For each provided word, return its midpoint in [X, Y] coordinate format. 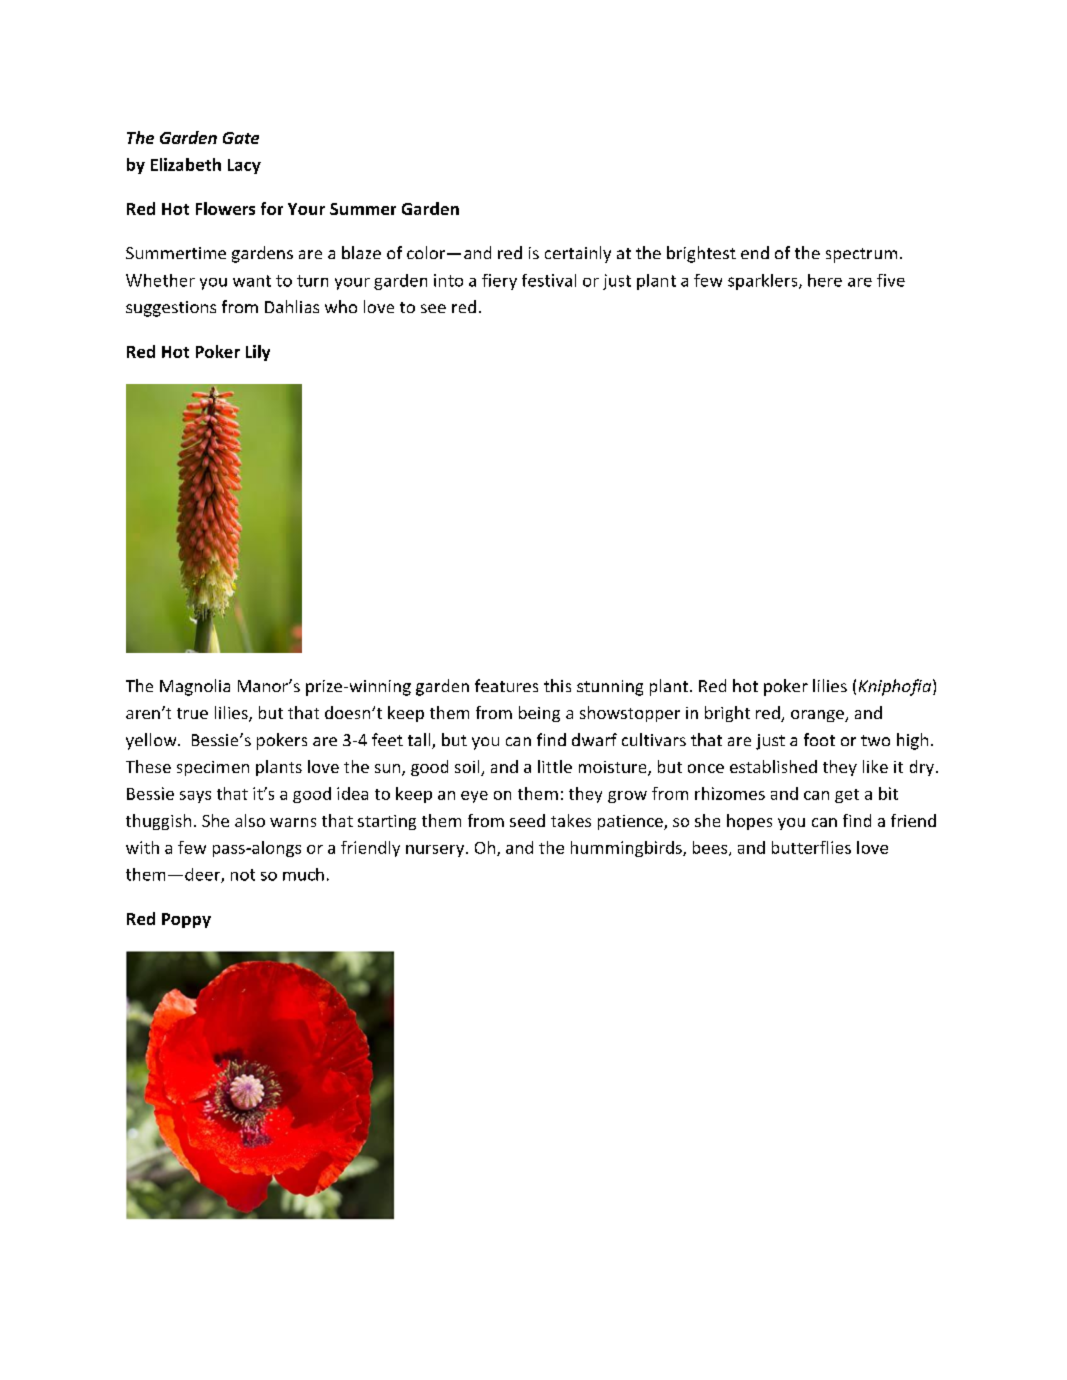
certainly [578, 254]
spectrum [861, 255]
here [825, 280]
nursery [436, 851]
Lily [258, 353]
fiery [499, 282]
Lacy [244, 166]
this [557, 685]
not [243, 875]
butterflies [811, 847]
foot [819, 739]
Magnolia [195, 687]
